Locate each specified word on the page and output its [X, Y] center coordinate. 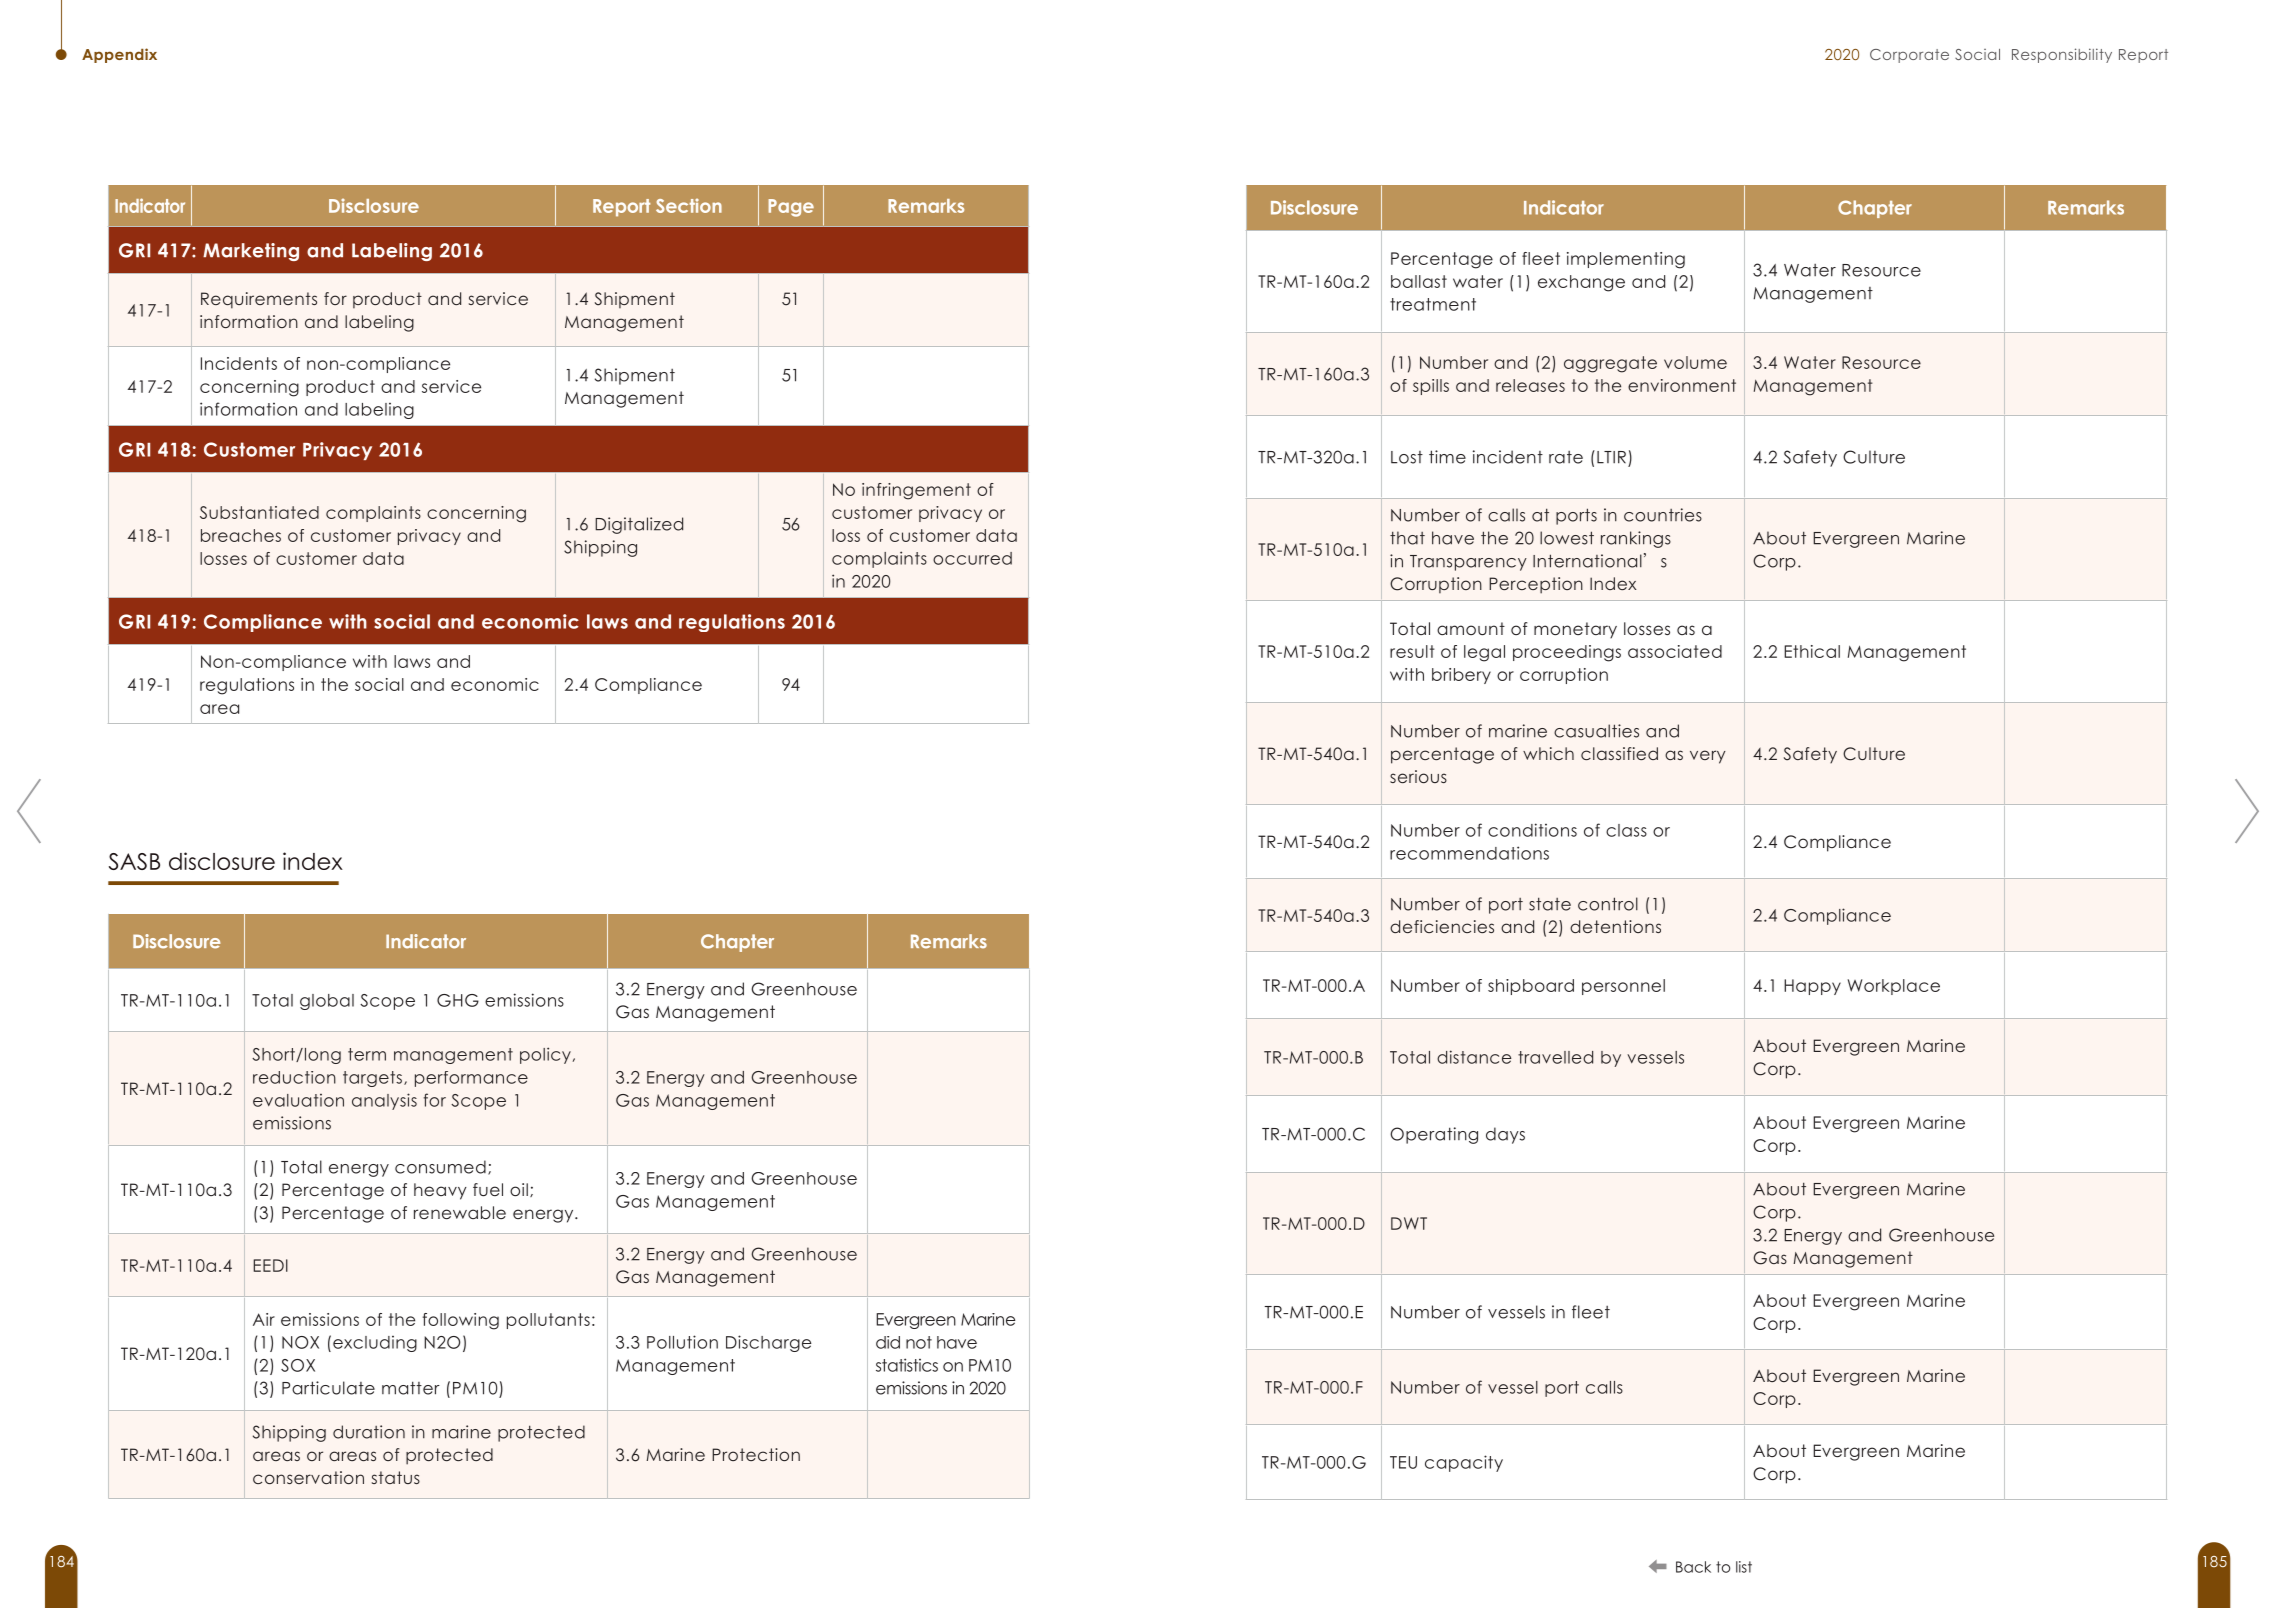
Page [791, 208]
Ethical [1812, 651]
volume [1695, 362]
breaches [241, 535]
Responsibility [2062, 55]
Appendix [119, 55]
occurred [972, 558]
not [919, 1342]
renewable [460, 1212]
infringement [916, 491]
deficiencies [1442, 926]
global [327, 1002]
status [396, 1477]
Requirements [259, 300]
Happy [1812, 987]
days [1505, 1135]
